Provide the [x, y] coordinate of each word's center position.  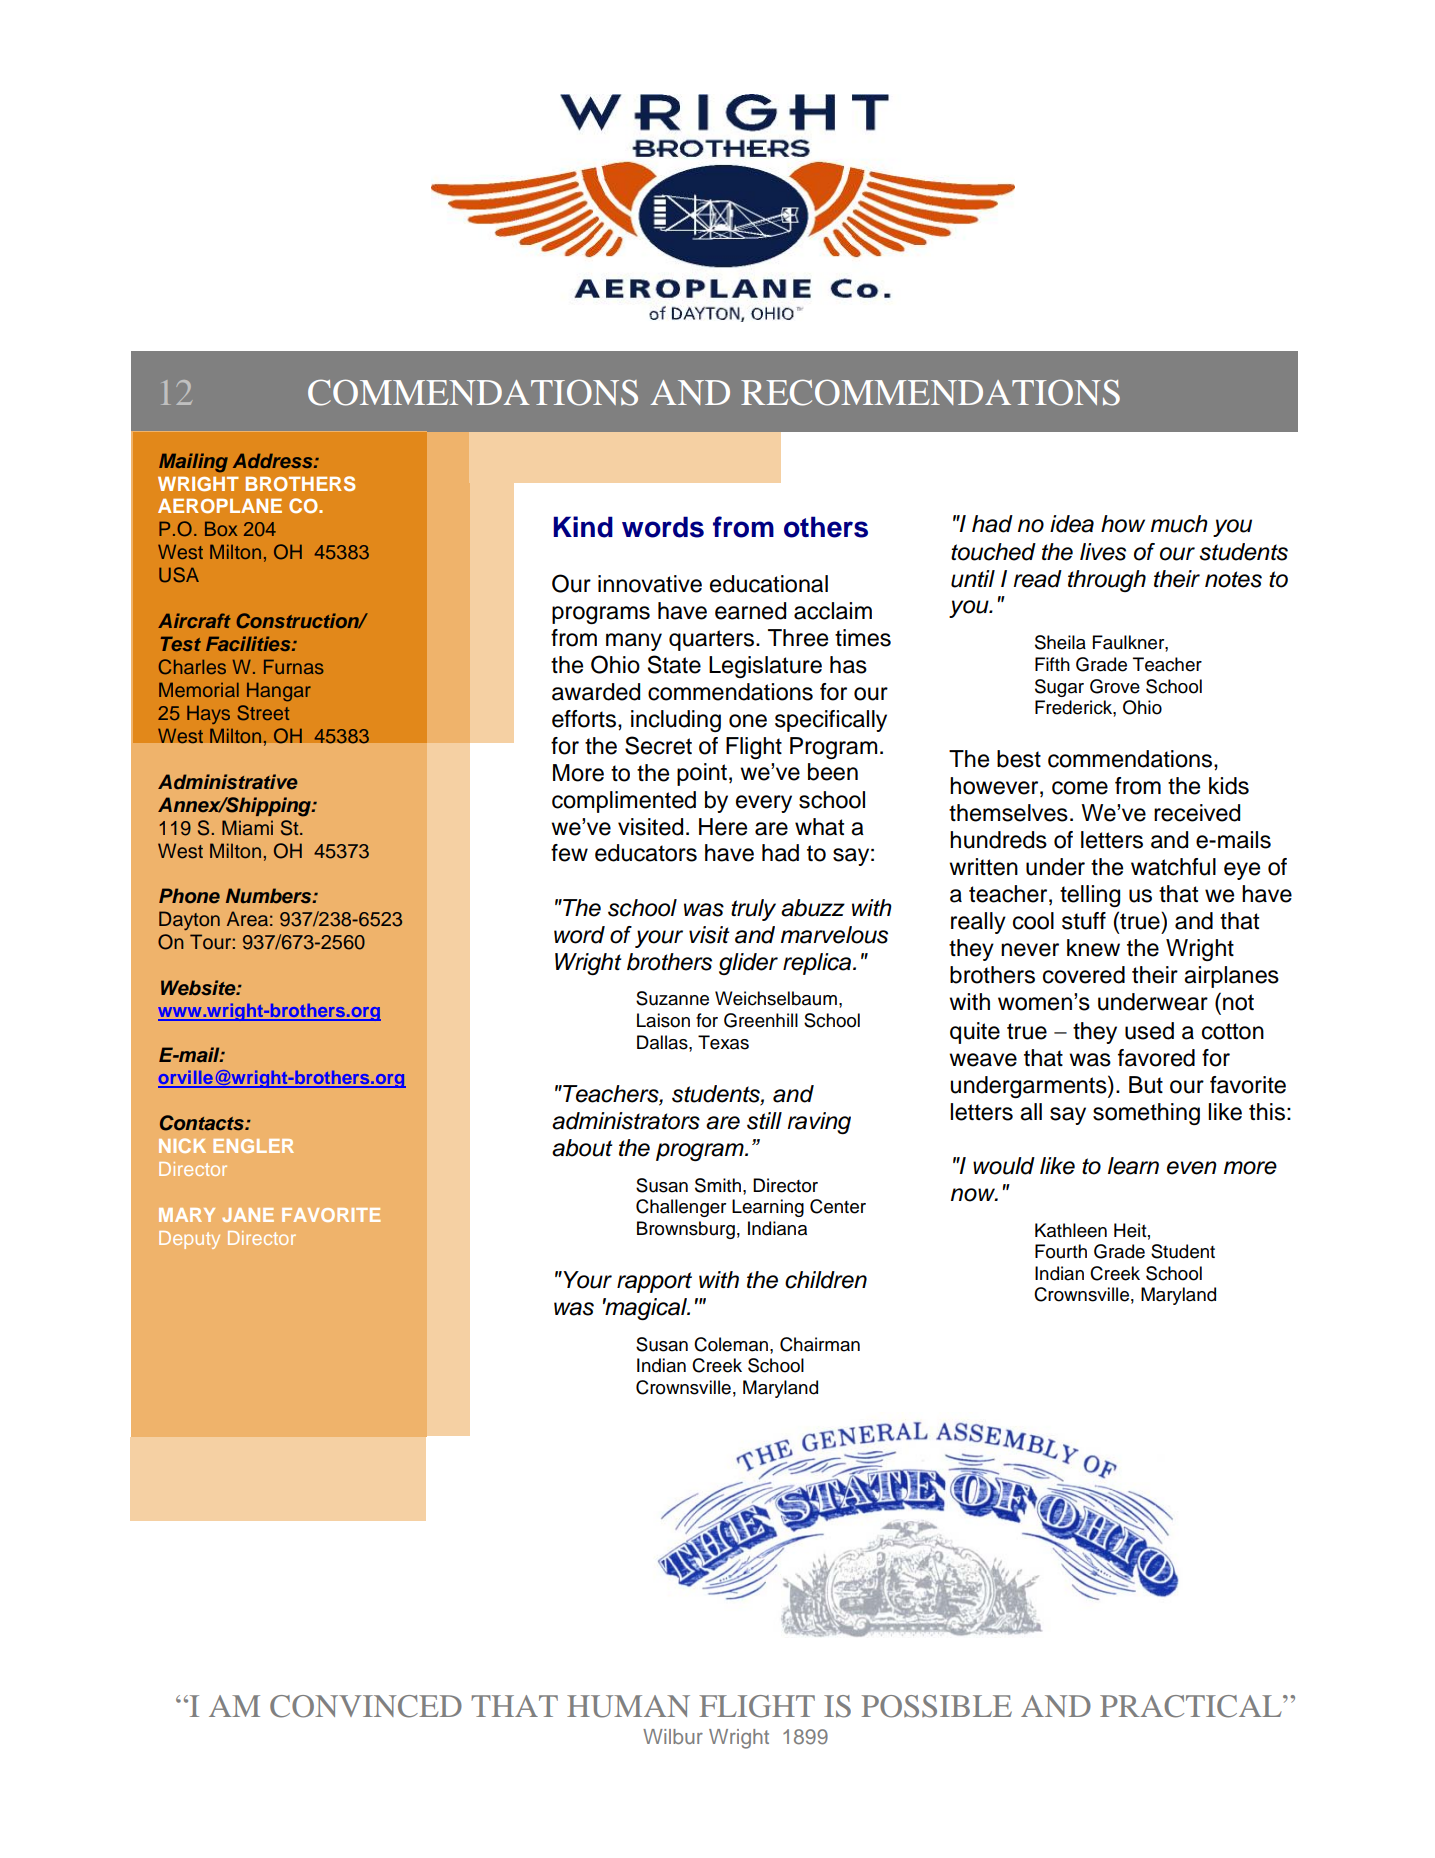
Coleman [731, 1344]
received [1197, 813]
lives [1103, 552]
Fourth [1061, 1251]
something [1146, 1114]
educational [769, 584]
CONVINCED [366, 1706]
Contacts [203, 1123]
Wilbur [673, 1736]
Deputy [189, 1240]
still [764, 1121]
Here [723, 827]
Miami [247, 828]
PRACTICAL [1192, 1706]
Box [221, 528]
